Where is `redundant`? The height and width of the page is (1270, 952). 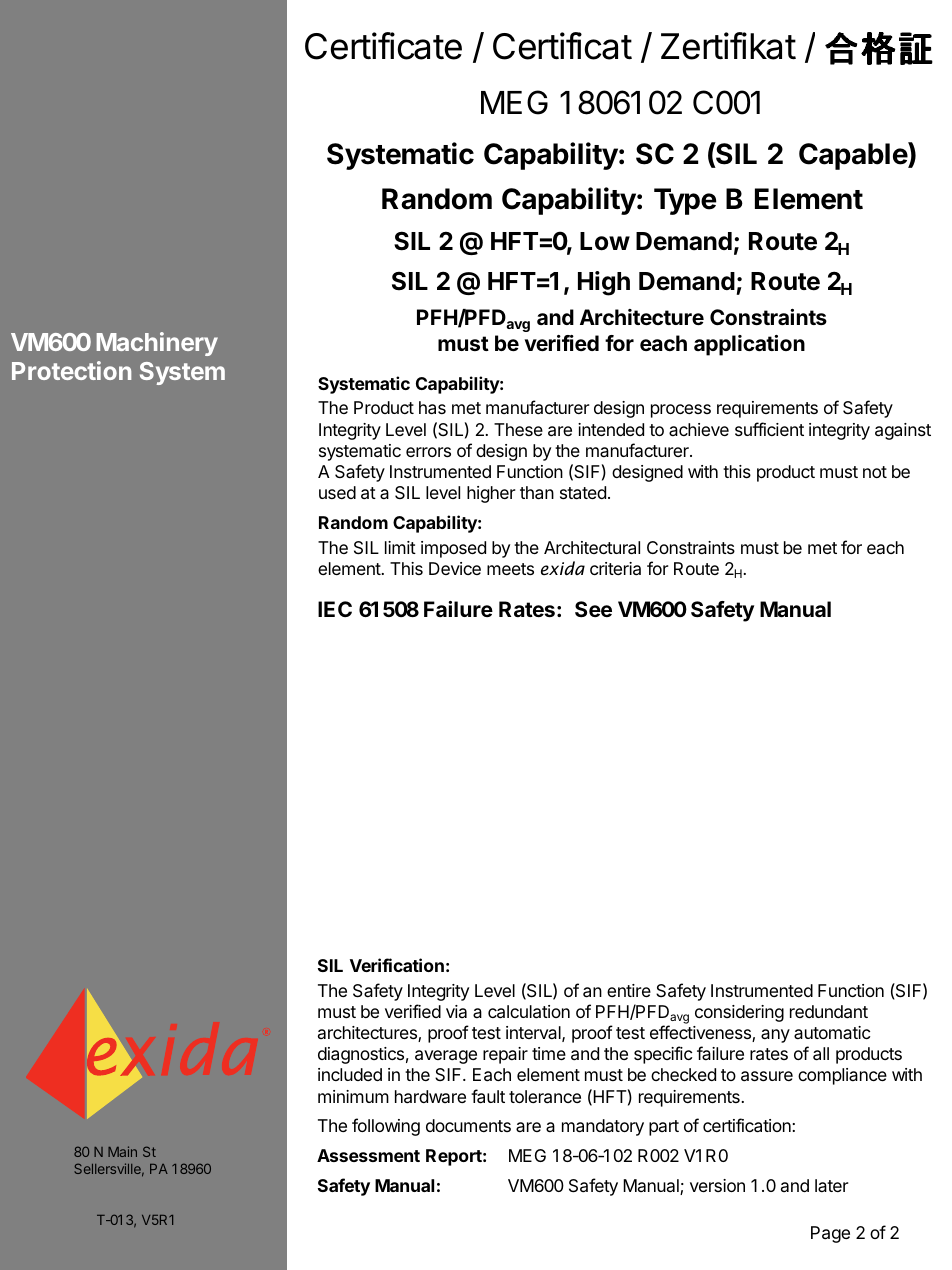
redundant is located at coordinates (829, 1012).
